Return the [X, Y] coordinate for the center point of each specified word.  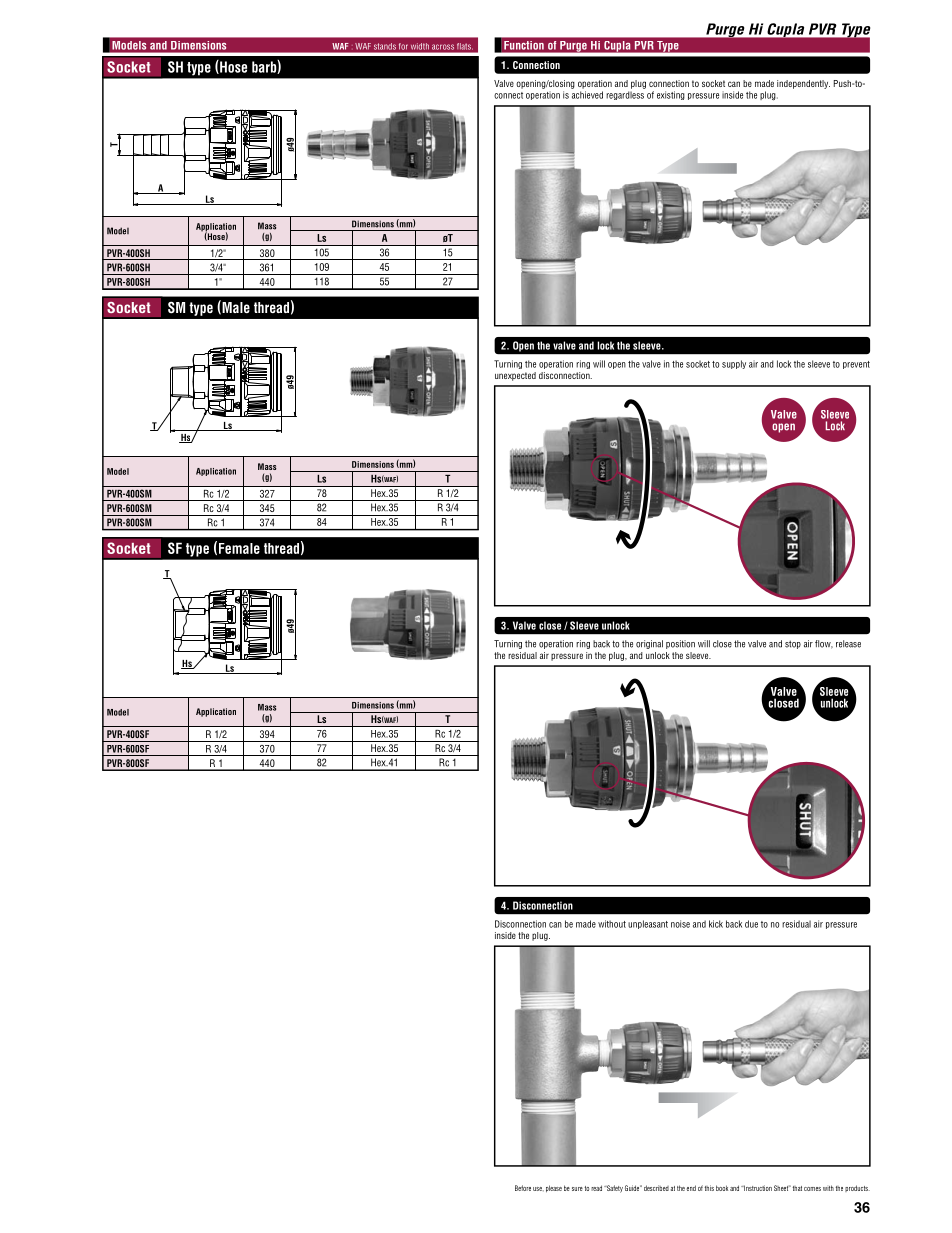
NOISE [680, 924]
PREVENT [856, 365]
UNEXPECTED [515, 376]
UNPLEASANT [648, 924]
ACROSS [443, 47]
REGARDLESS [625, 95]
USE [538, 1189]
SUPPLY [734, 364]
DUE [751, 924]
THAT [797, 1188]
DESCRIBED [656, 1188]
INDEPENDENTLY [803, 84]
